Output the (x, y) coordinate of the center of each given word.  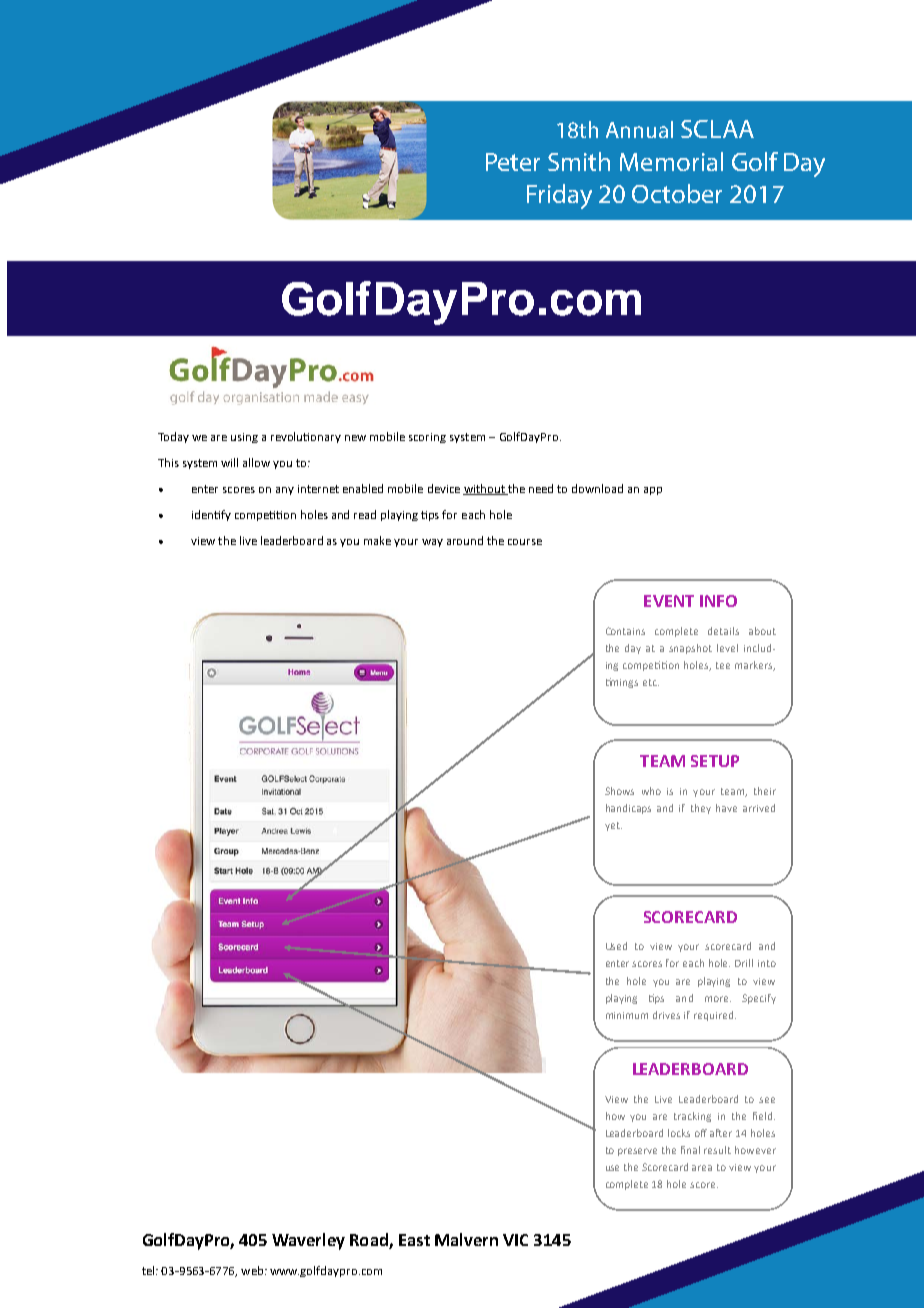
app (653, 491)
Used (616, 946)
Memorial (671, 161)
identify (211, 515)
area (702, 1168)
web (253, 1270)
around (465, 540)
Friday (559, 196)
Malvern (466, 1239)
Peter (513, 162)
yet (613, 826)
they (701, 809)
